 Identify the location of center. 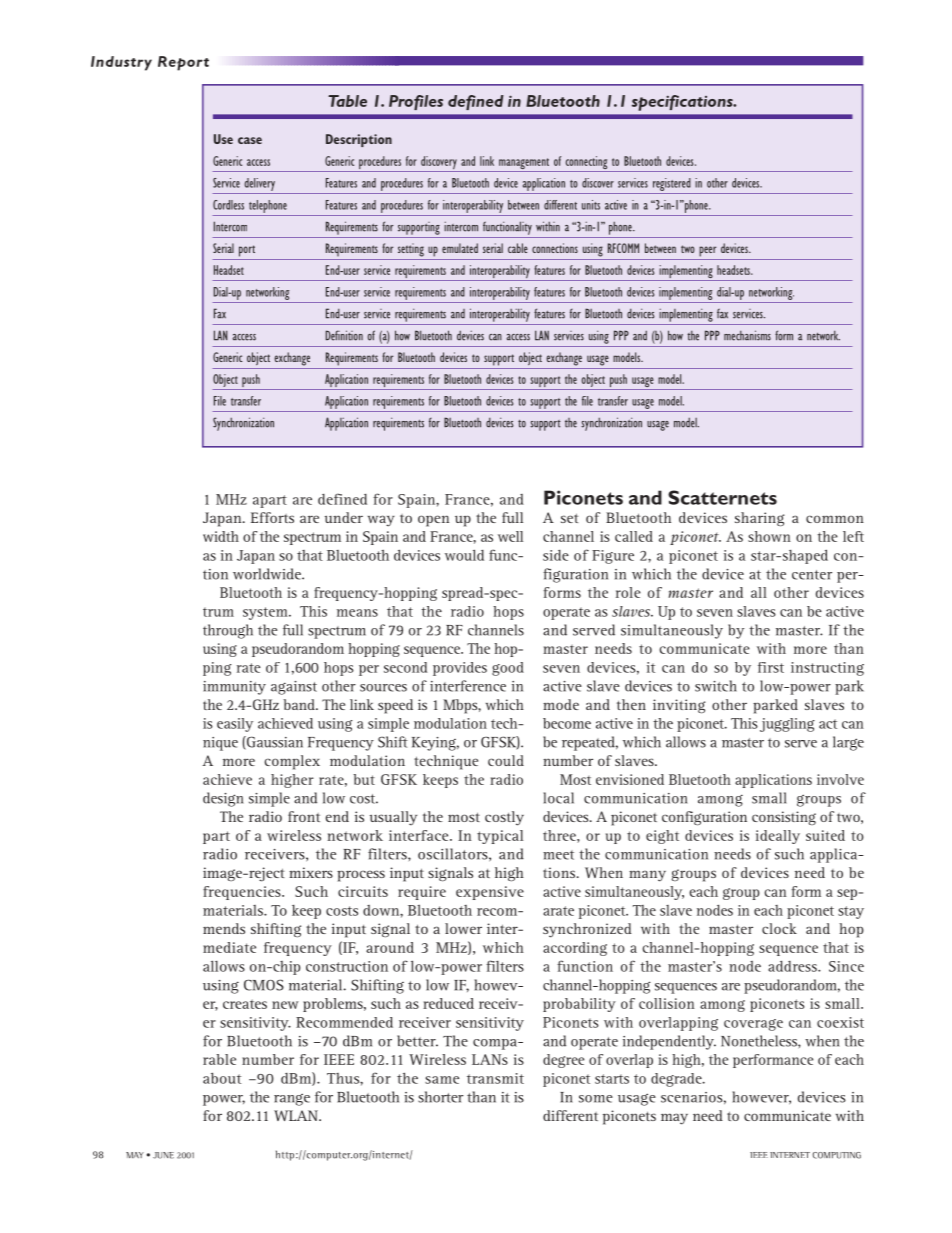
(812, 575).
